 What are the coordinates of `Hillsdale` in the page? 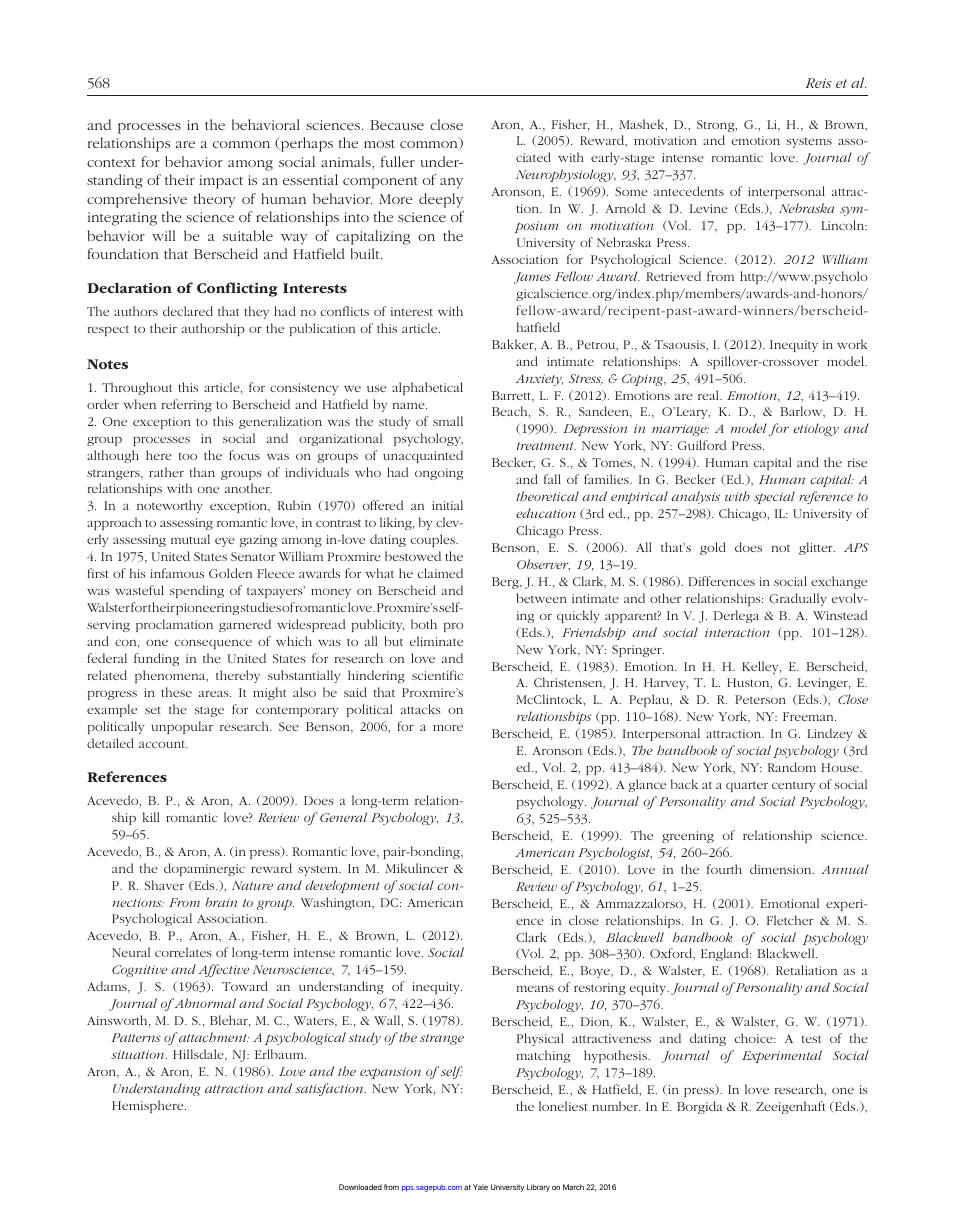 It's located at (199, 1055).
